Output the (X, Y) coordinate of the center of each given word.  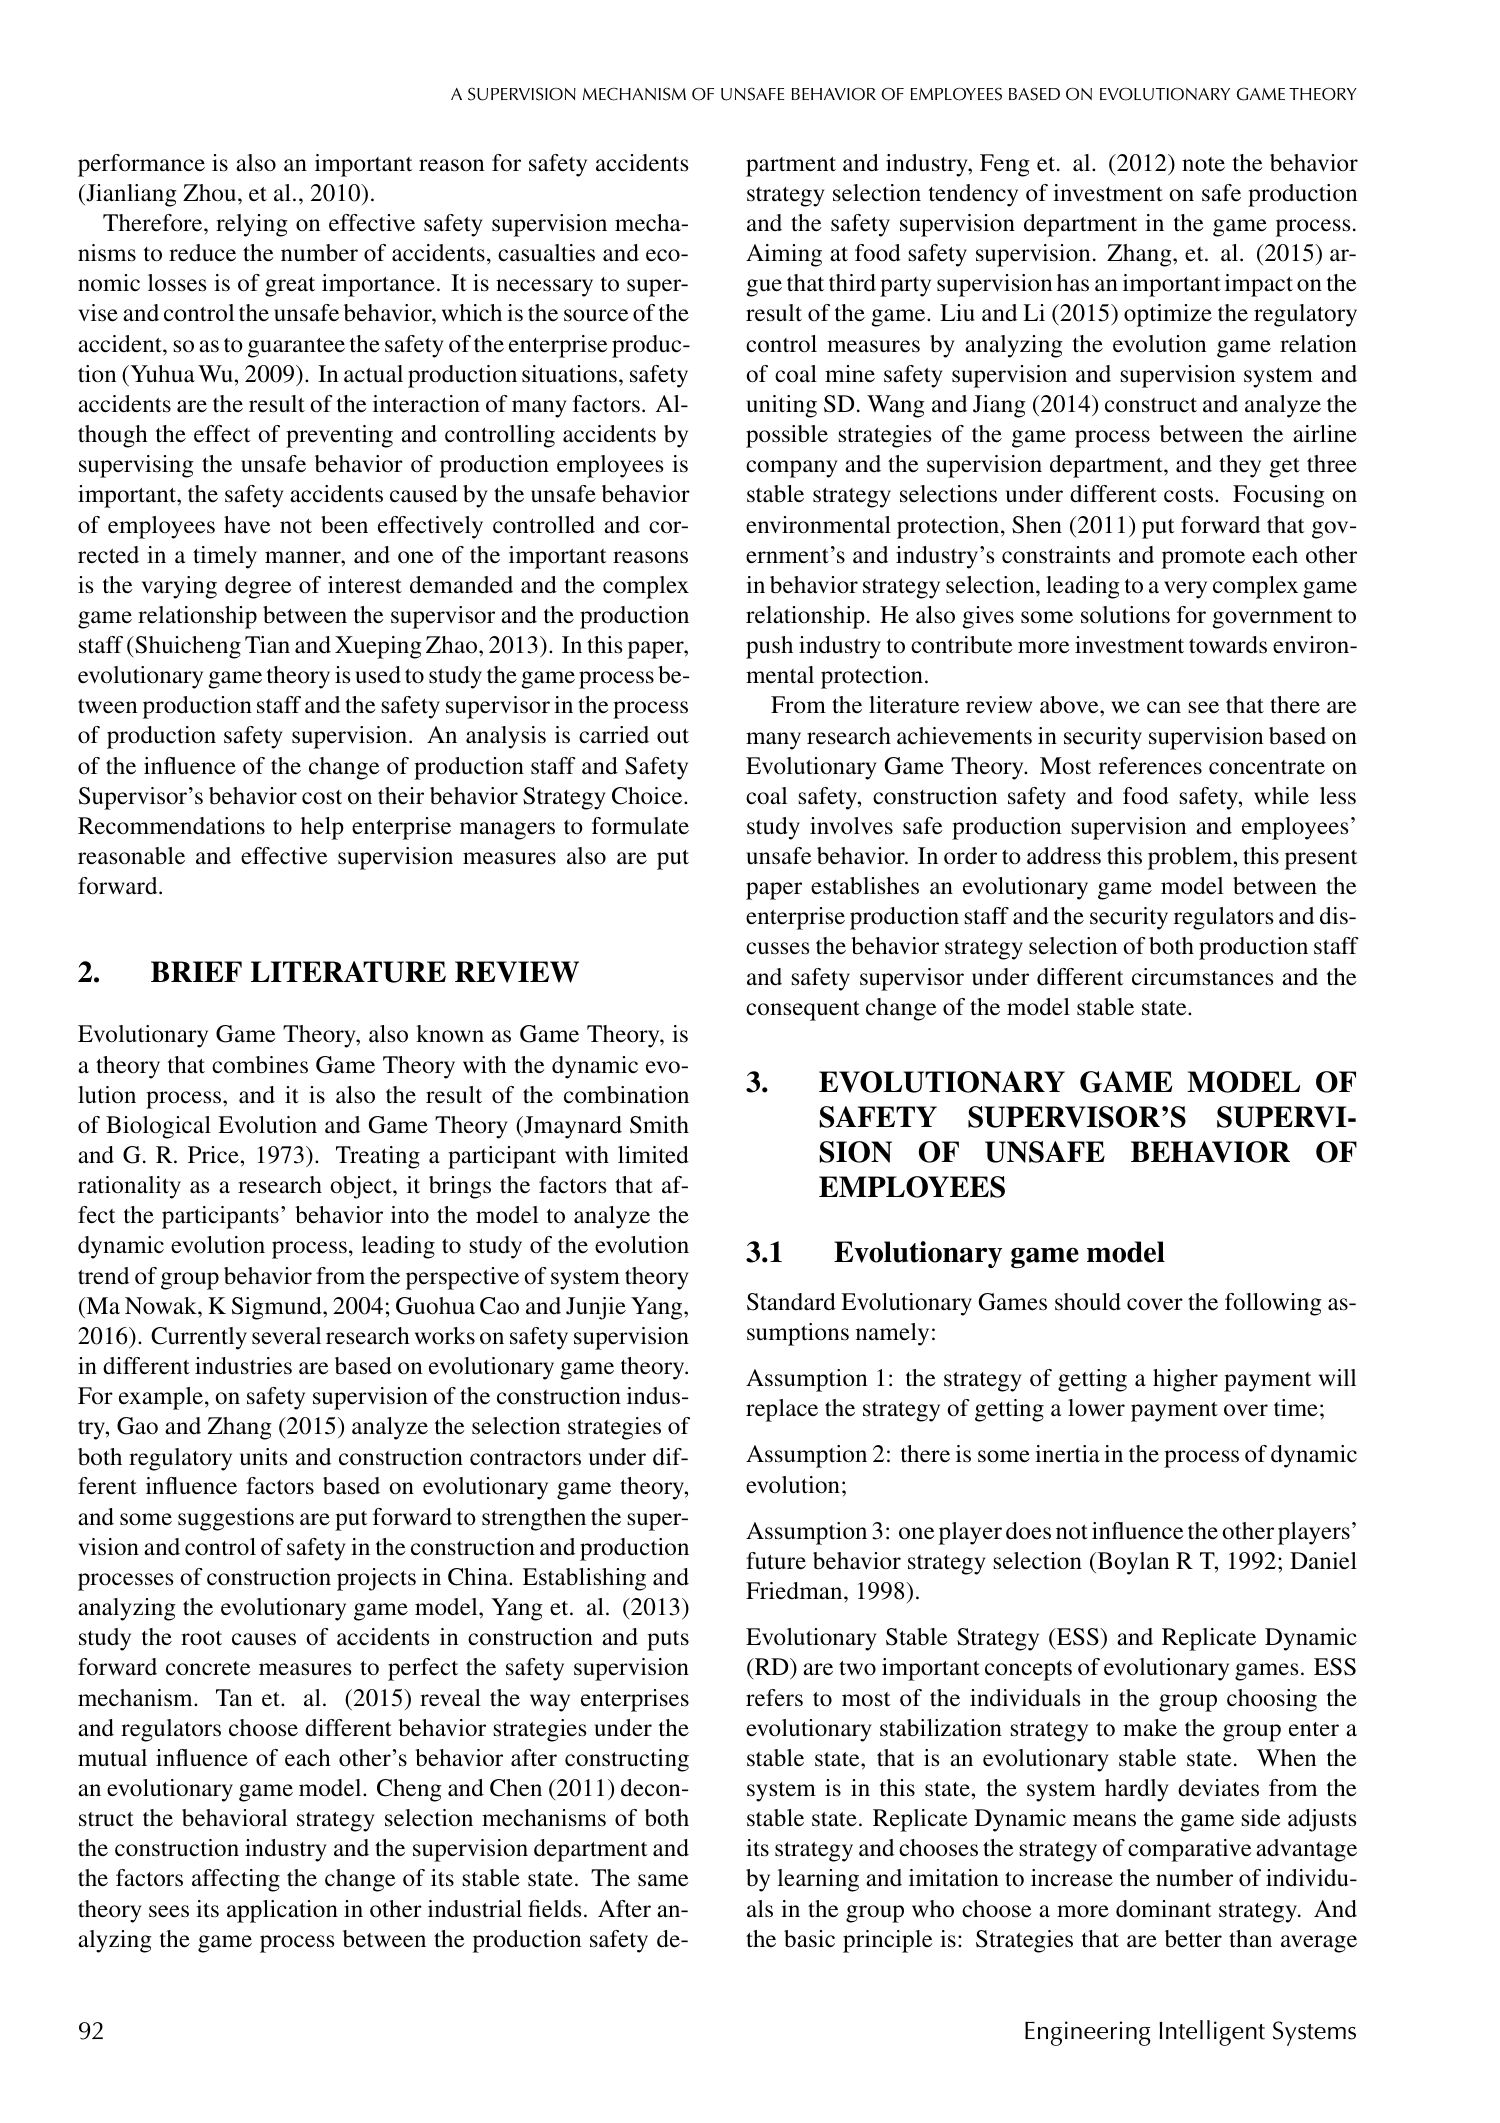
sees (169, 1911)
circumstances (1202, 977)
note (1203, 164)
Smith (659, 1125)
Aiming (784, 255)
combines (260, 1065)
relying (252, 225)
